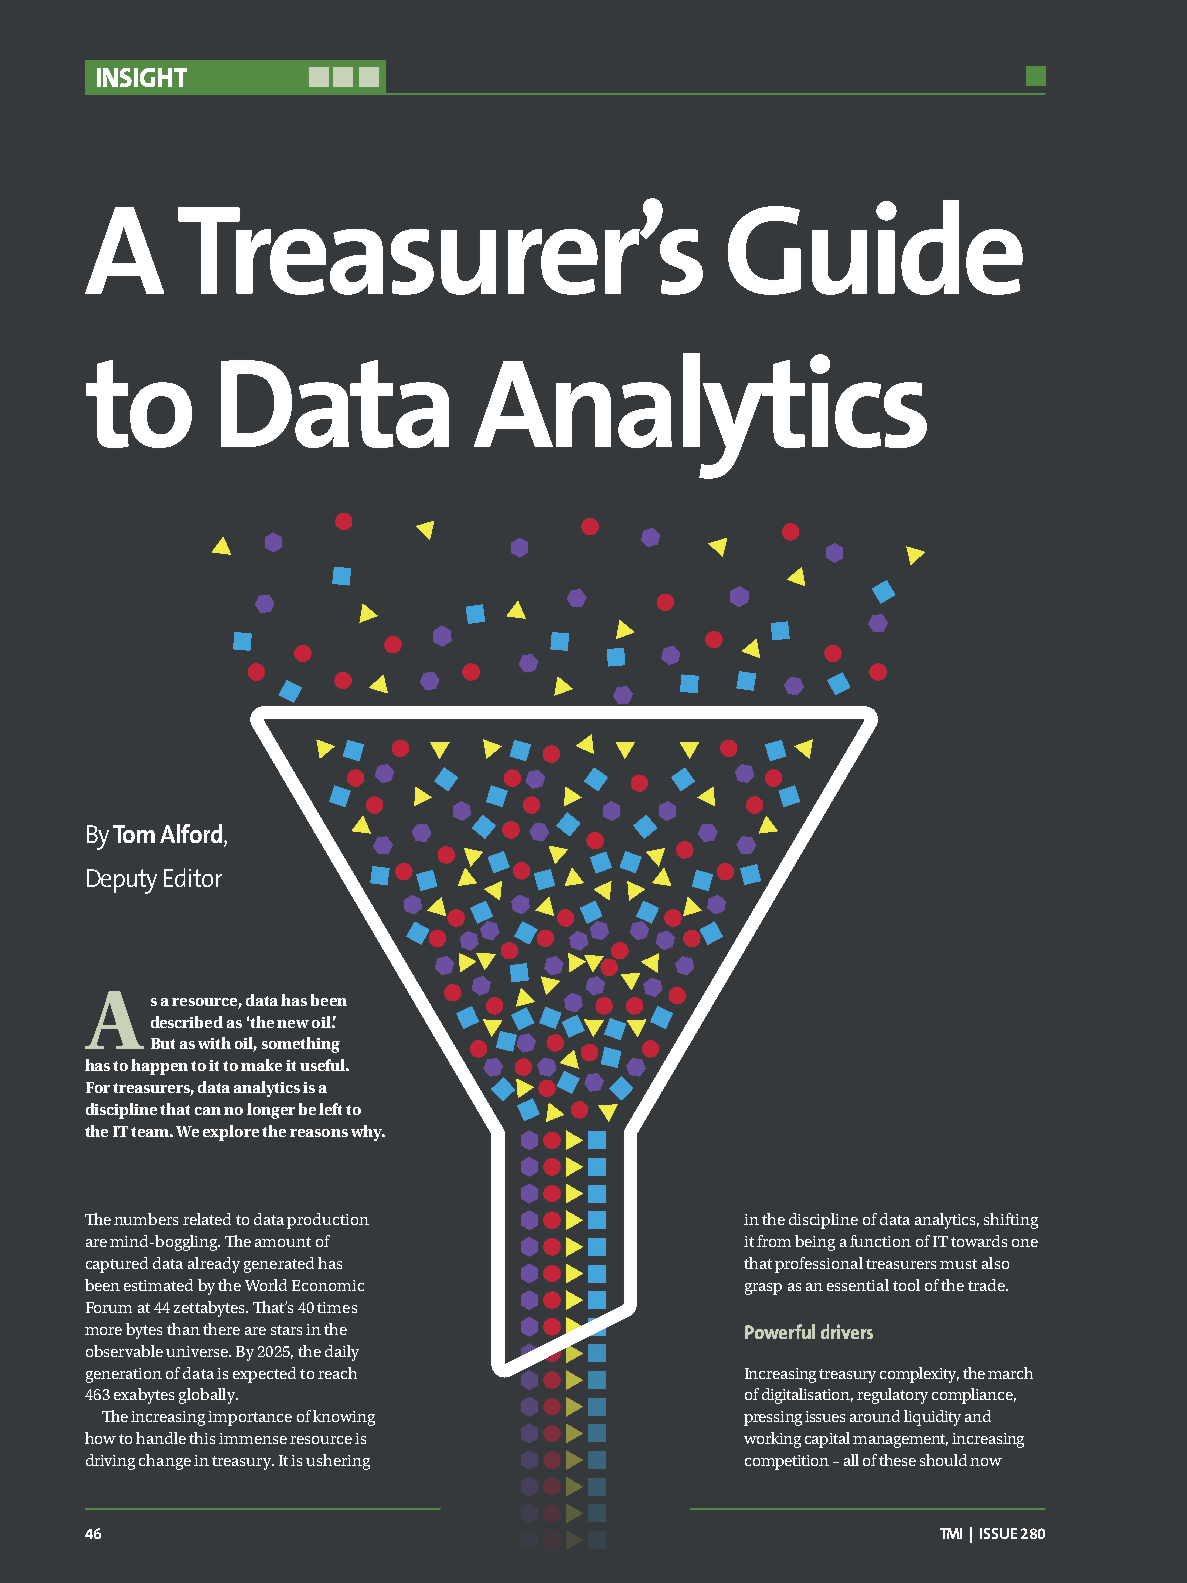  What do you see at coordinates (293, 1024) in the page?
I see `new` at bounding box center [293, 1024].
